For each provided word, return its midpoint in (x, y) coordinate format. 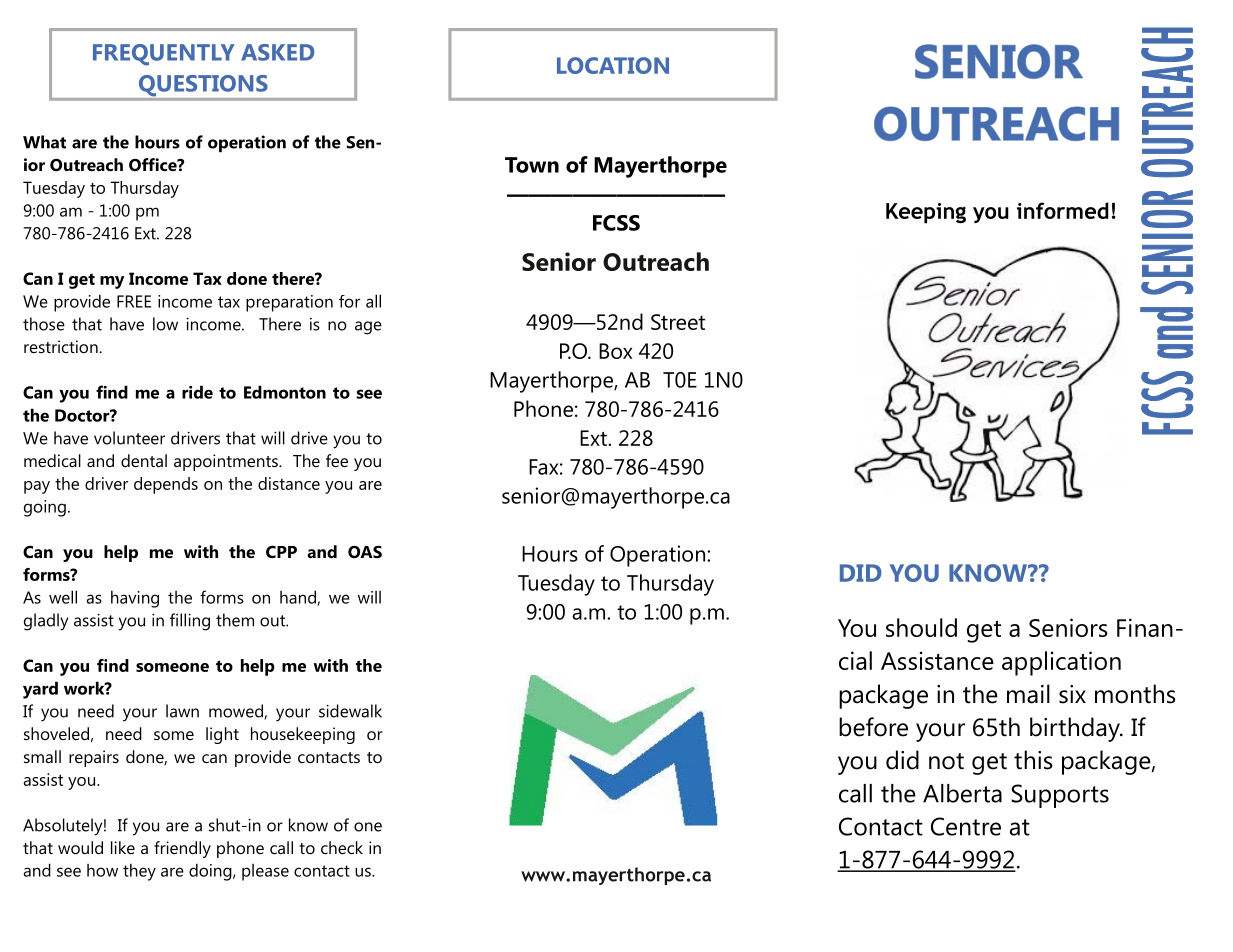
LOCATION (613, 65)
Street (678, 322)
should (921, 627)
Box (615, 351)
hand (299, 598)
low (165, 324)
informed (1063, 210)
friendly (182, 849)
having (135, 599)
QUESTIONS (203, 87)
